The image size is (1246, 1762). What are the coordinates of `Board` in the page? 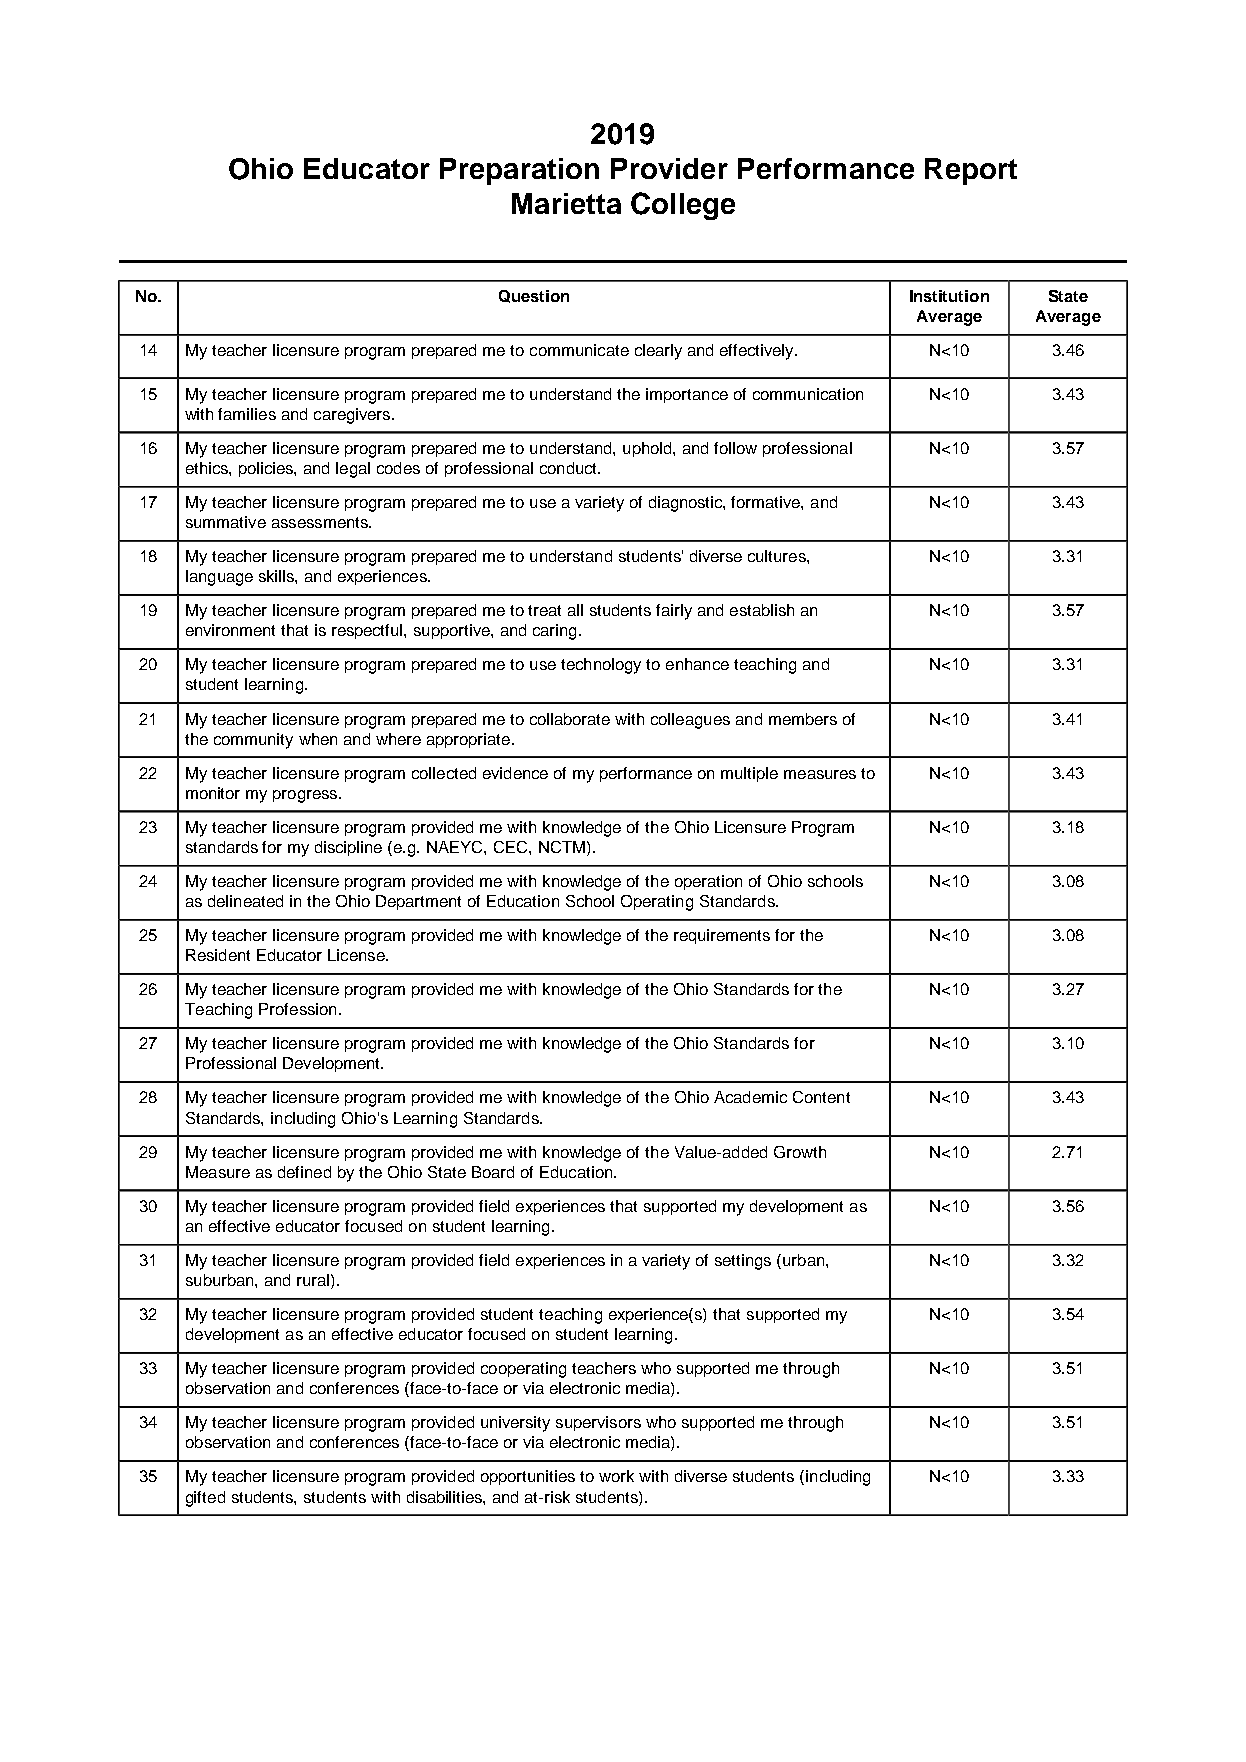 It's located at (493, 1172).
